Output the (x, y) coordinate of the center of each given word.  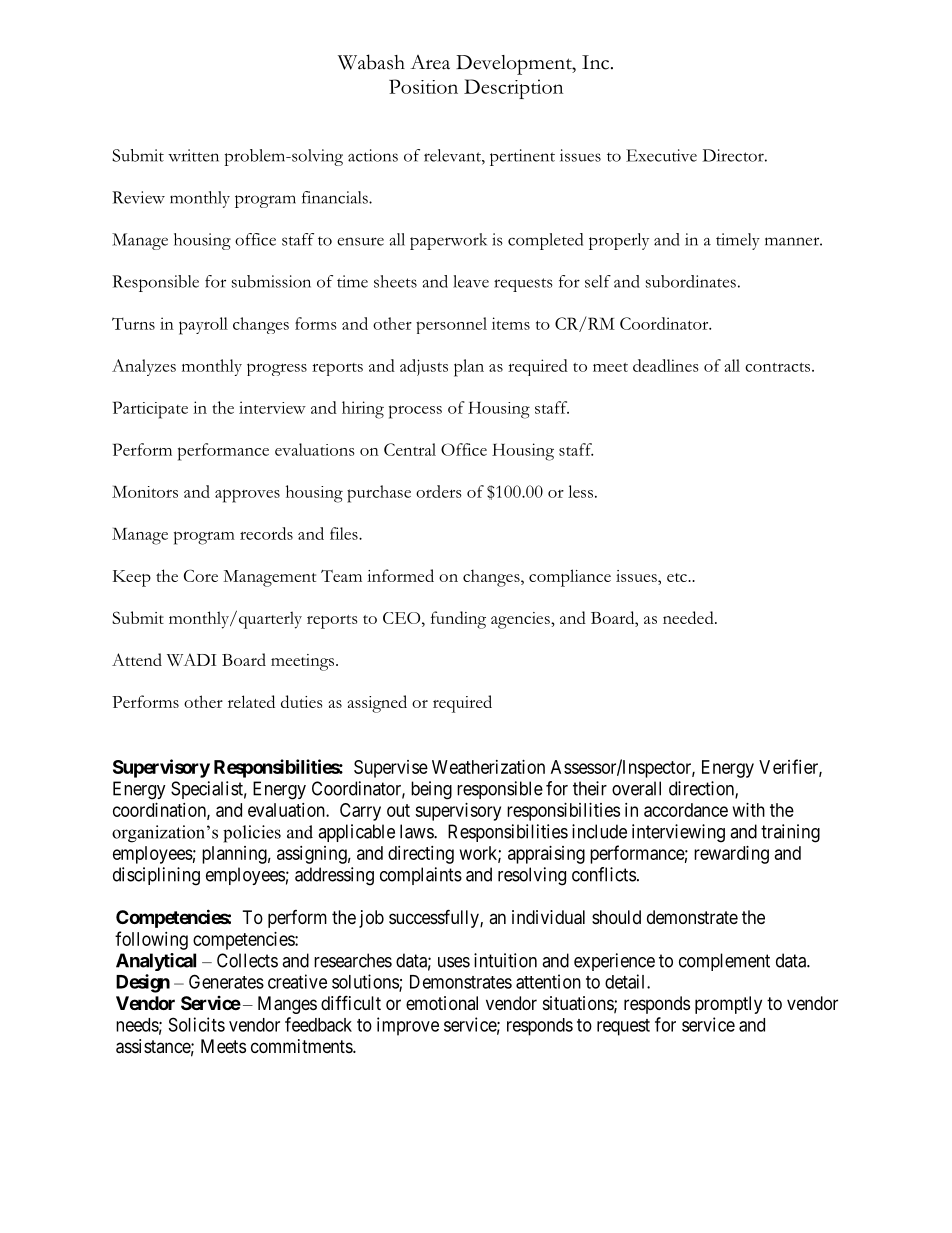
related (251, 701)
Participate (150, 410)
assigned (377, 704)
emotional (442, 1003)
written (193, 155)
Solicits (197, 1024)
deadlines (666, 365)
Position (423, 86)
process (415, 412)
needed (689, 617)
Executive (661, 155)
